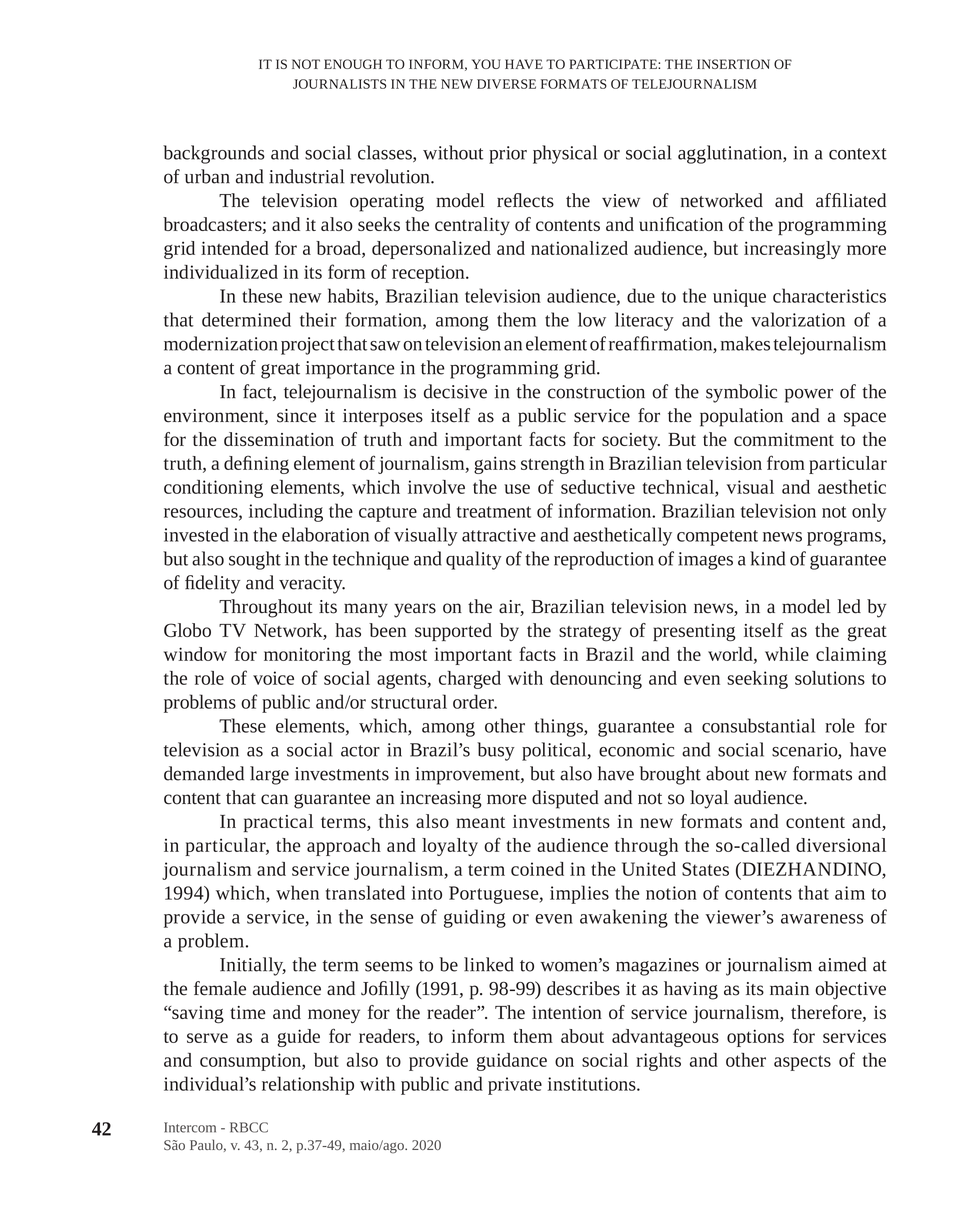  I want to click on makes, so click(745, 343).
